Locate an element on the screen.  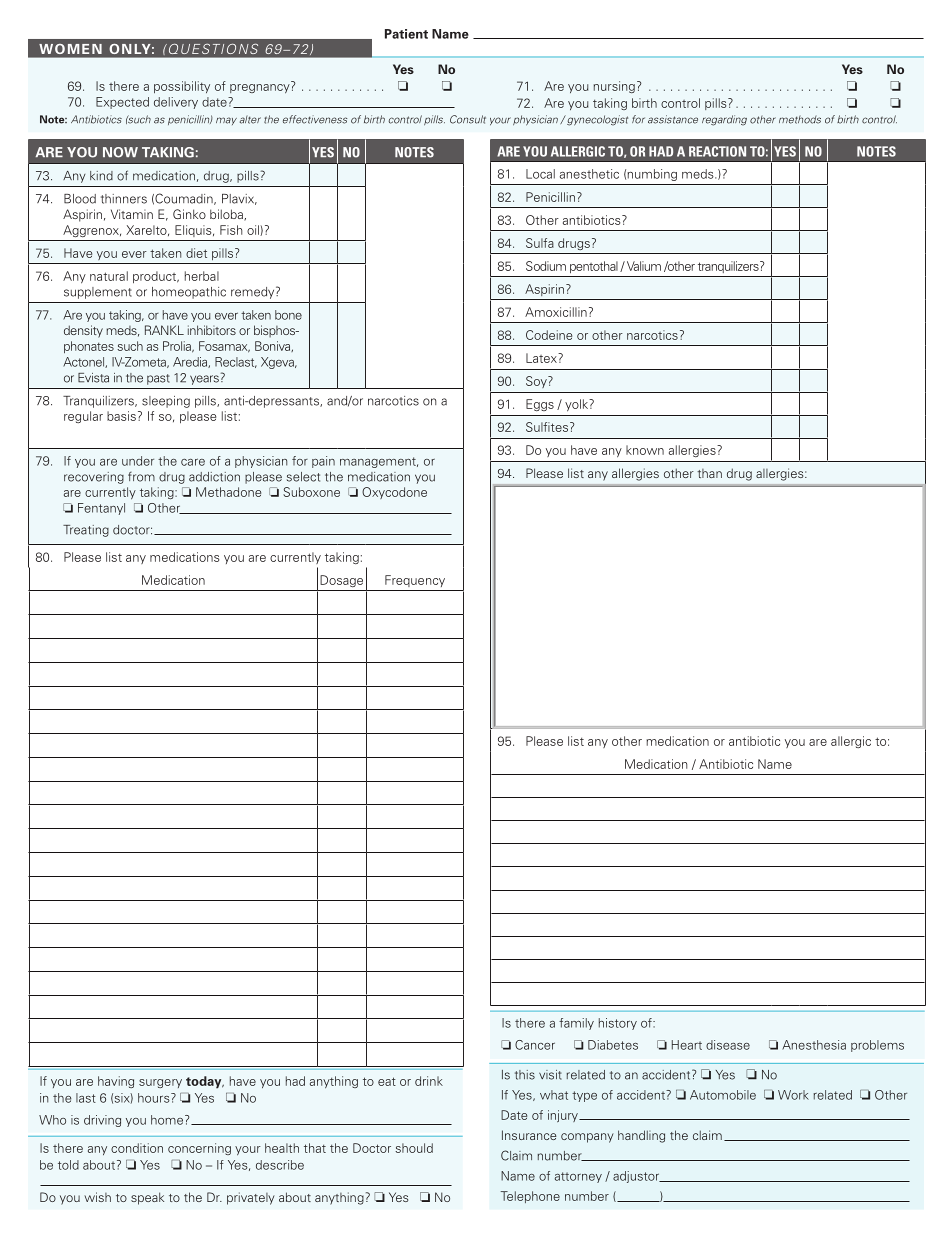
Valium is located at coordinates (642, 266).
